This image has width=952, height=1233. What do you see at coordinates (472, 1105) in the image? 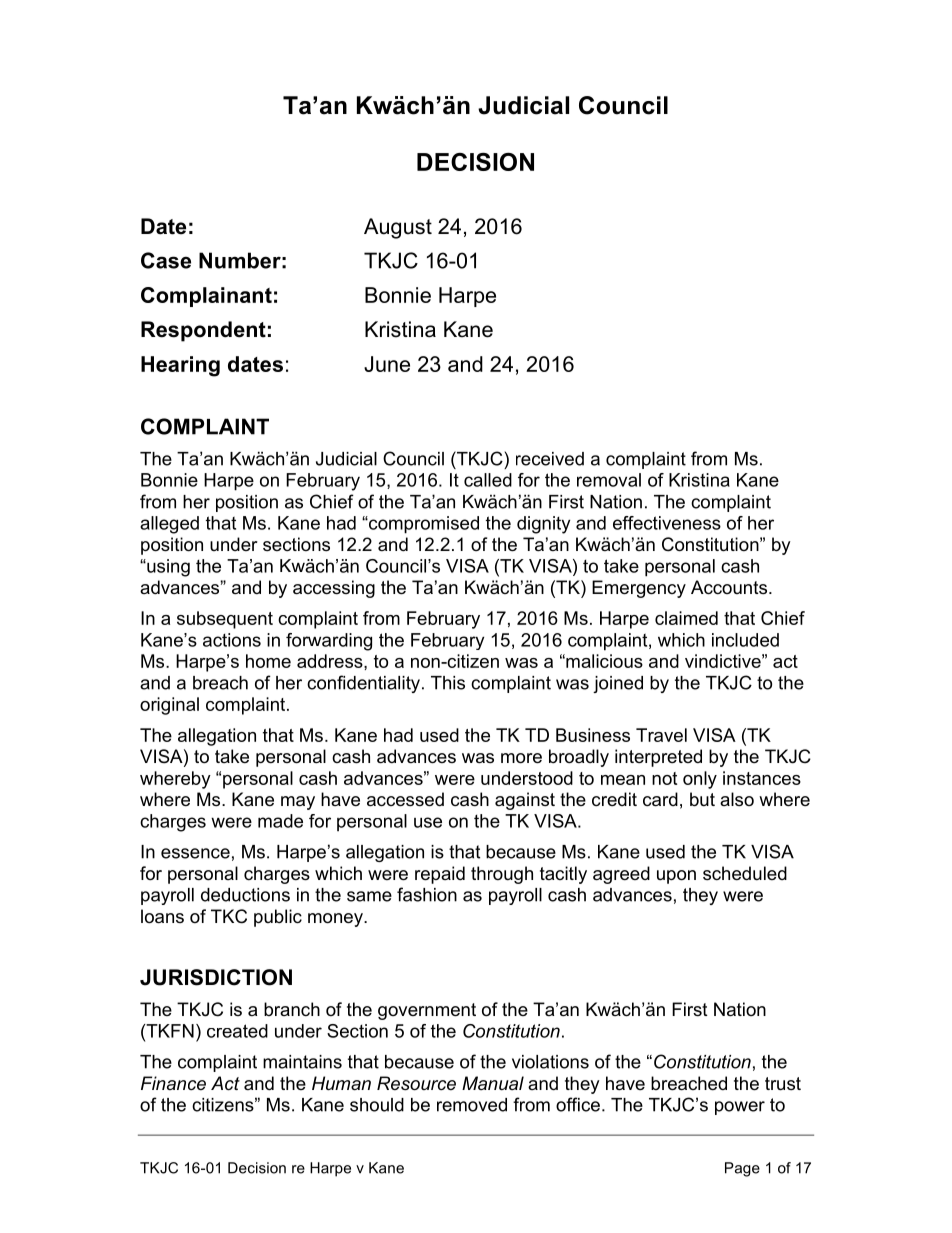
I see `removed` at bounding box center [472, 1105].
